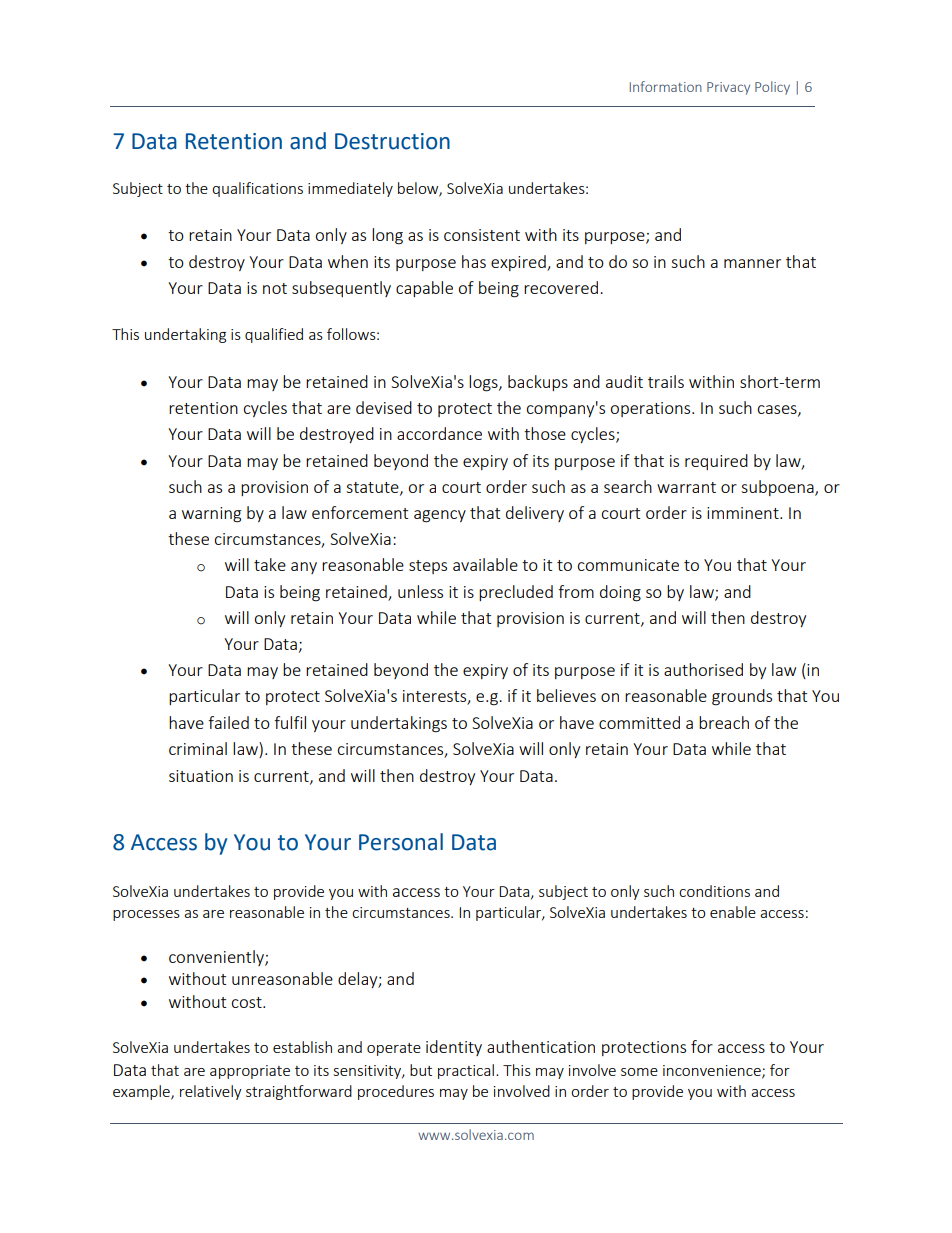  Describe the element at coordinates (211, 515) in the screenshot. I see `warning` at that location.
